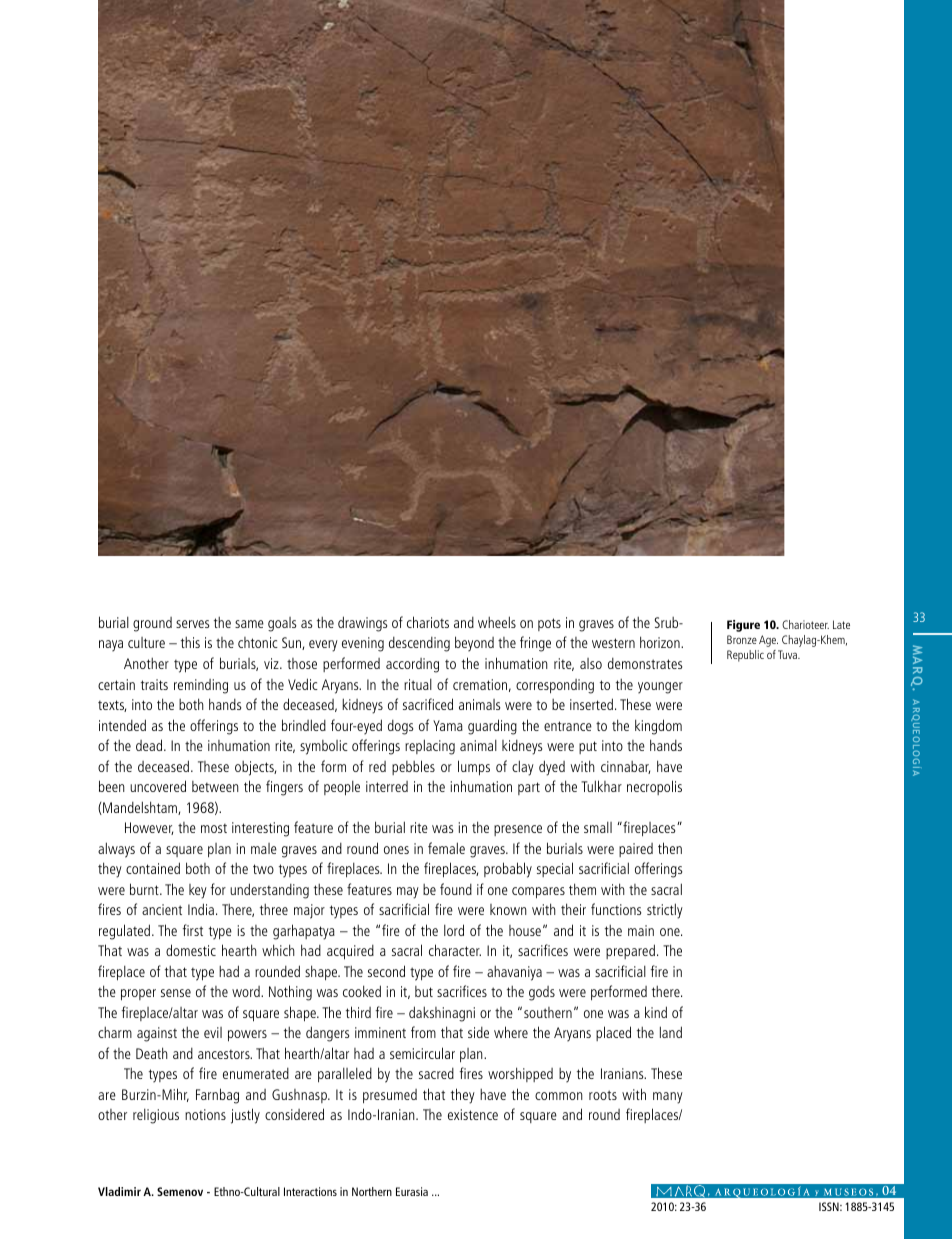 The width and height of the document is (952, 1239). I want to click on beyond, so click(474, 644).
